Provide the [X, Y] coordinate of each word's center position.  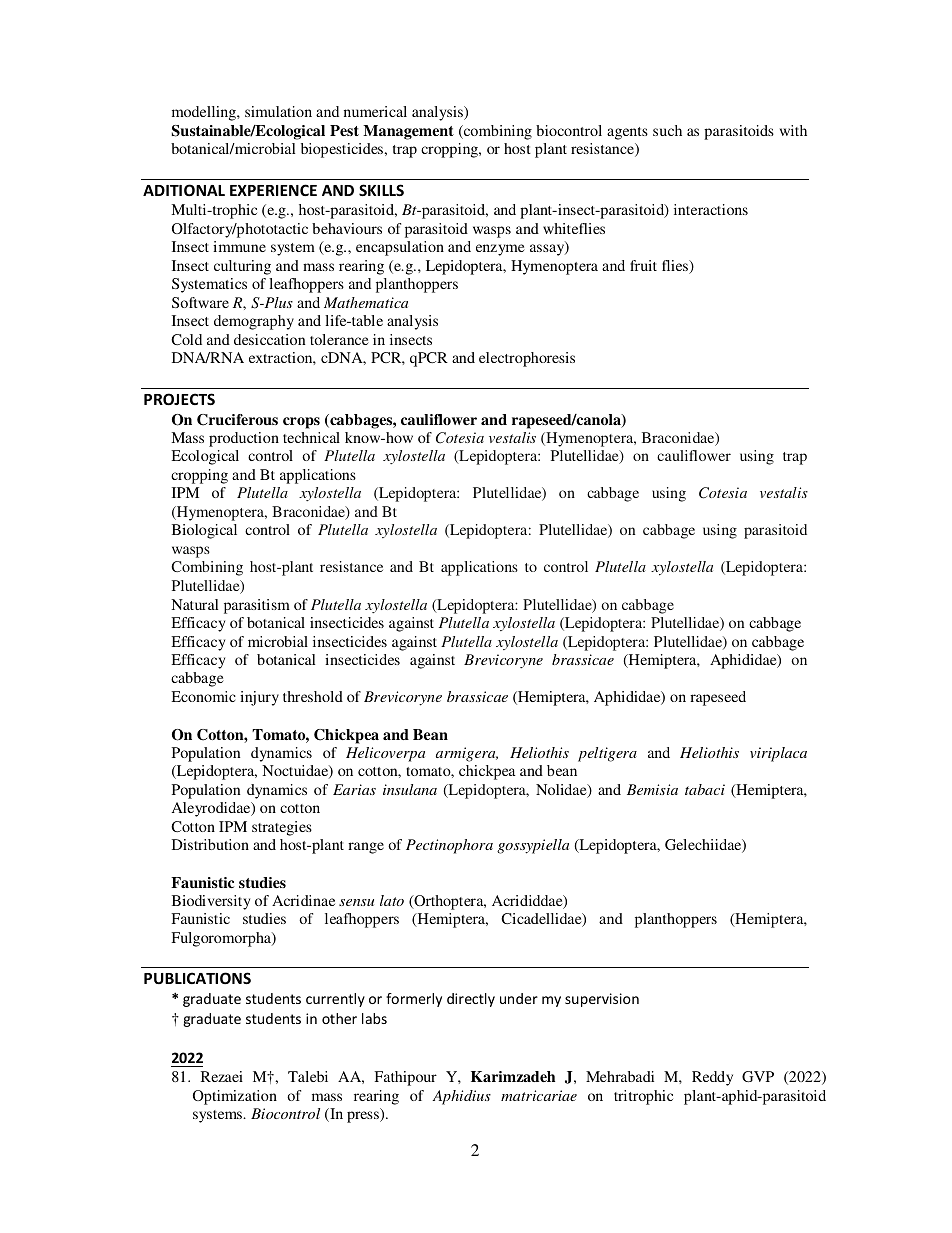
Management [408, 132]
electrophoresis [527, 359]
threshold [313, 696]
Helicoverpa [385, 754]
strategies [282, 828]
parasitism [257, 606]
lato [392, 900]
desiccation [270, 339]
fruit [643, 265]
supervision [602, 1000]
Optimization [235, 1097]
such [667, 130]
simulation [278, 111]
